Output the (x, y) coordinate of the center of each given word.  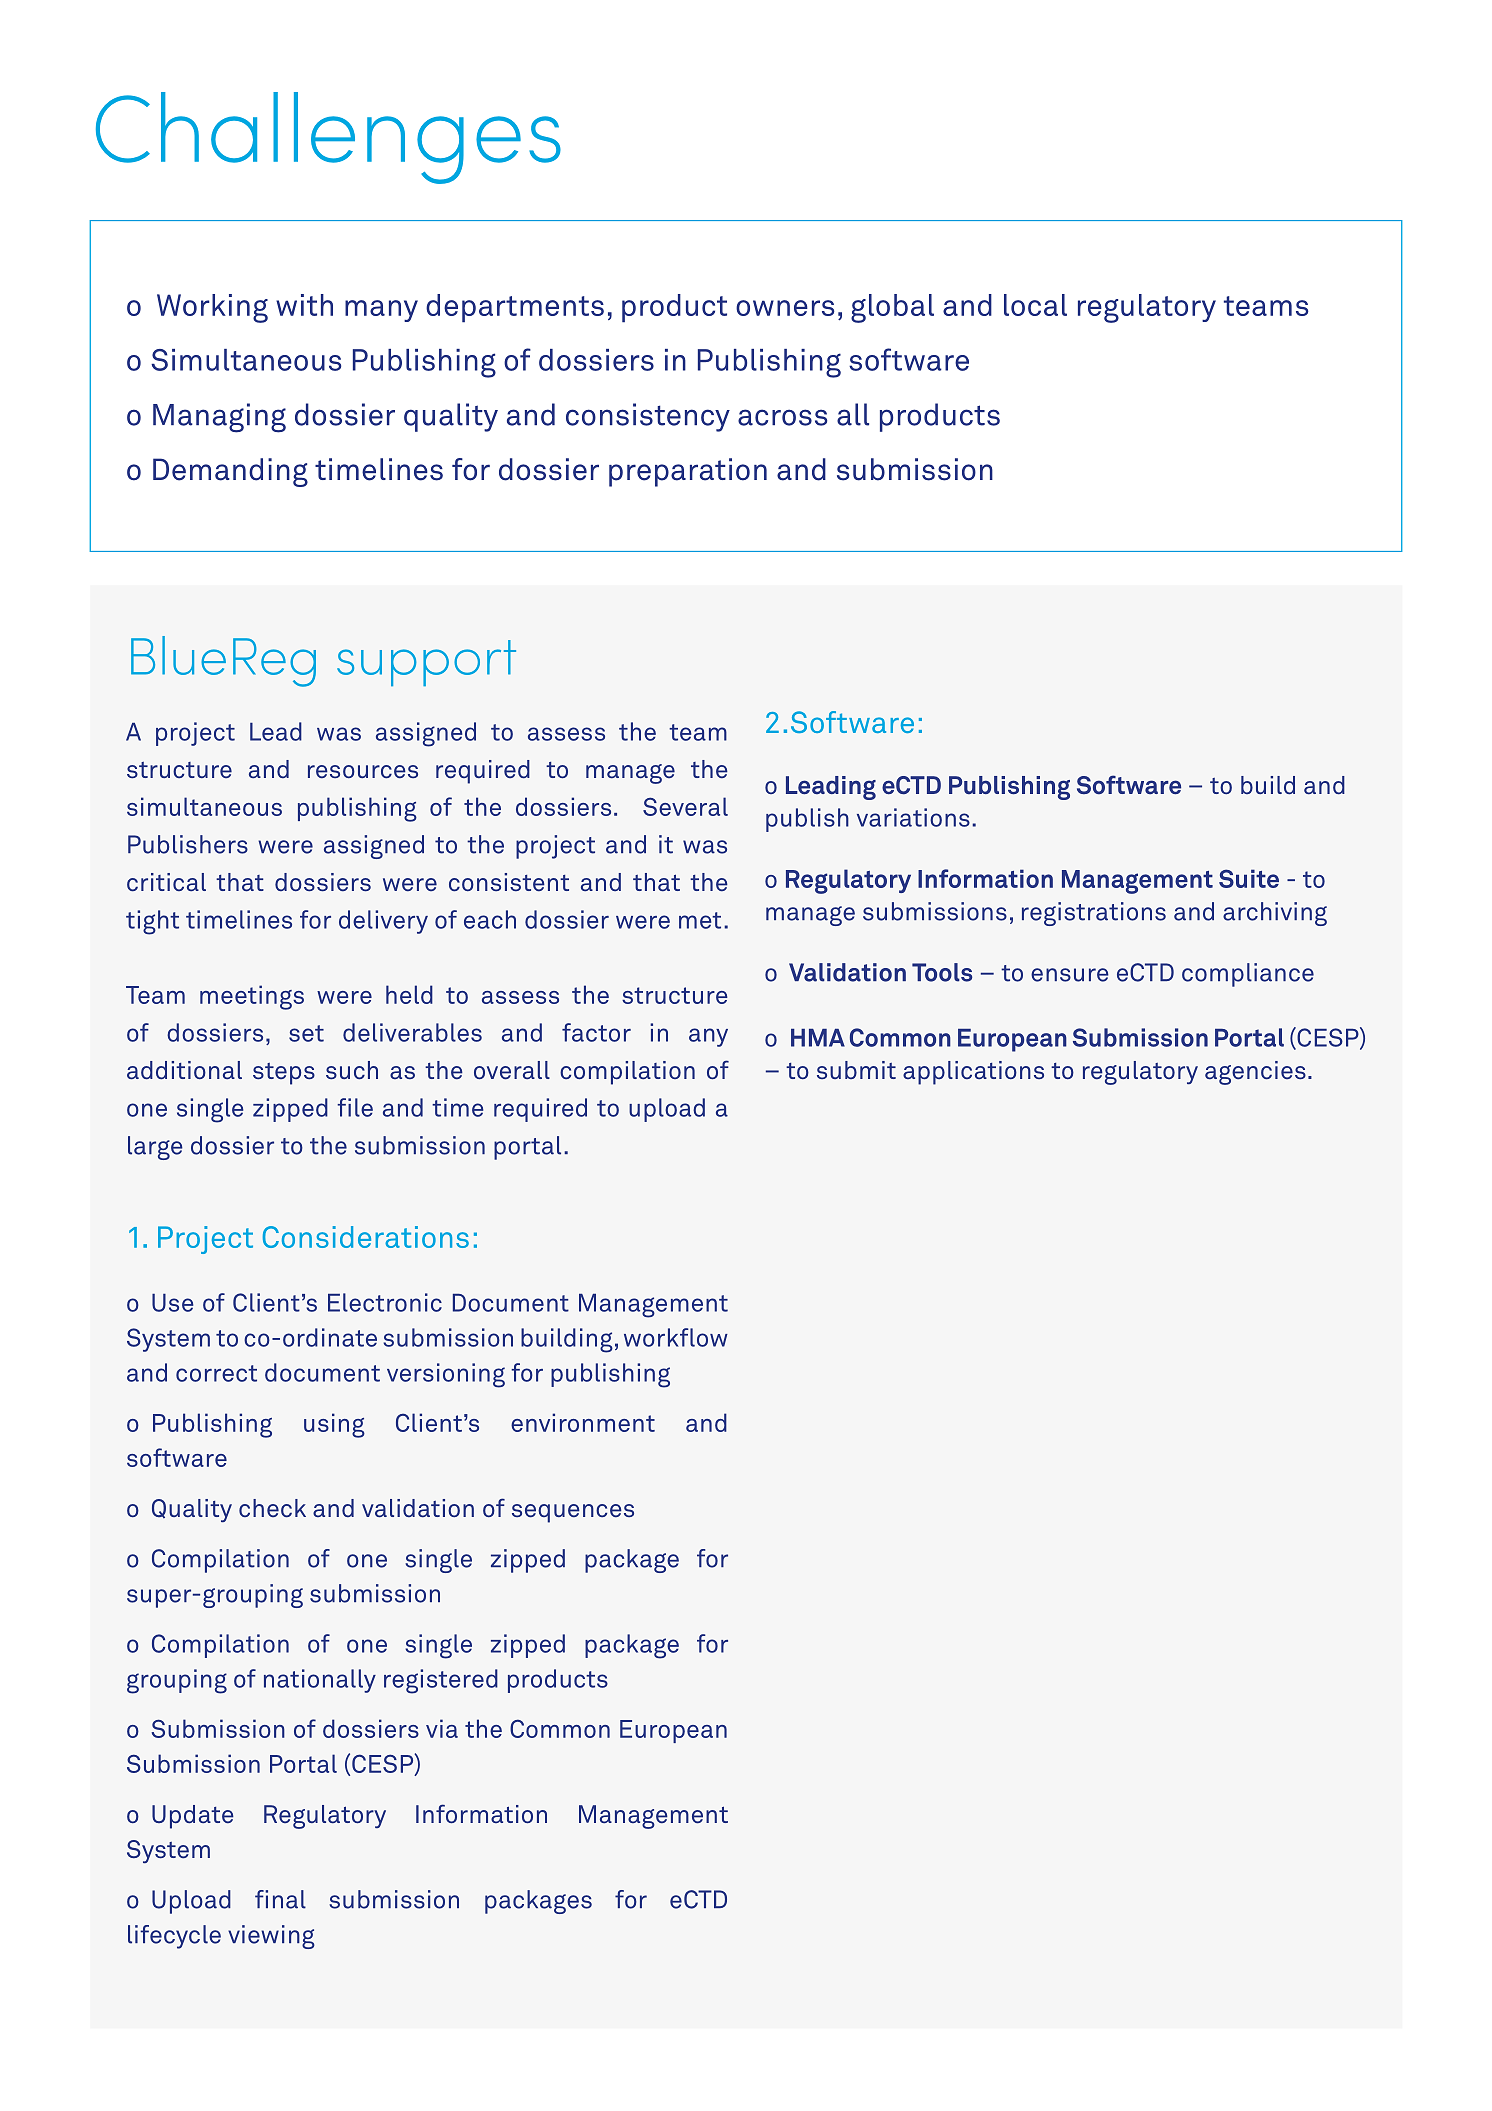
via (442, 1728)
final (280, 1899)
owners (785, 308)
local (1035, 305)
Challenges (328, 138)
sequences (573, 1513)
